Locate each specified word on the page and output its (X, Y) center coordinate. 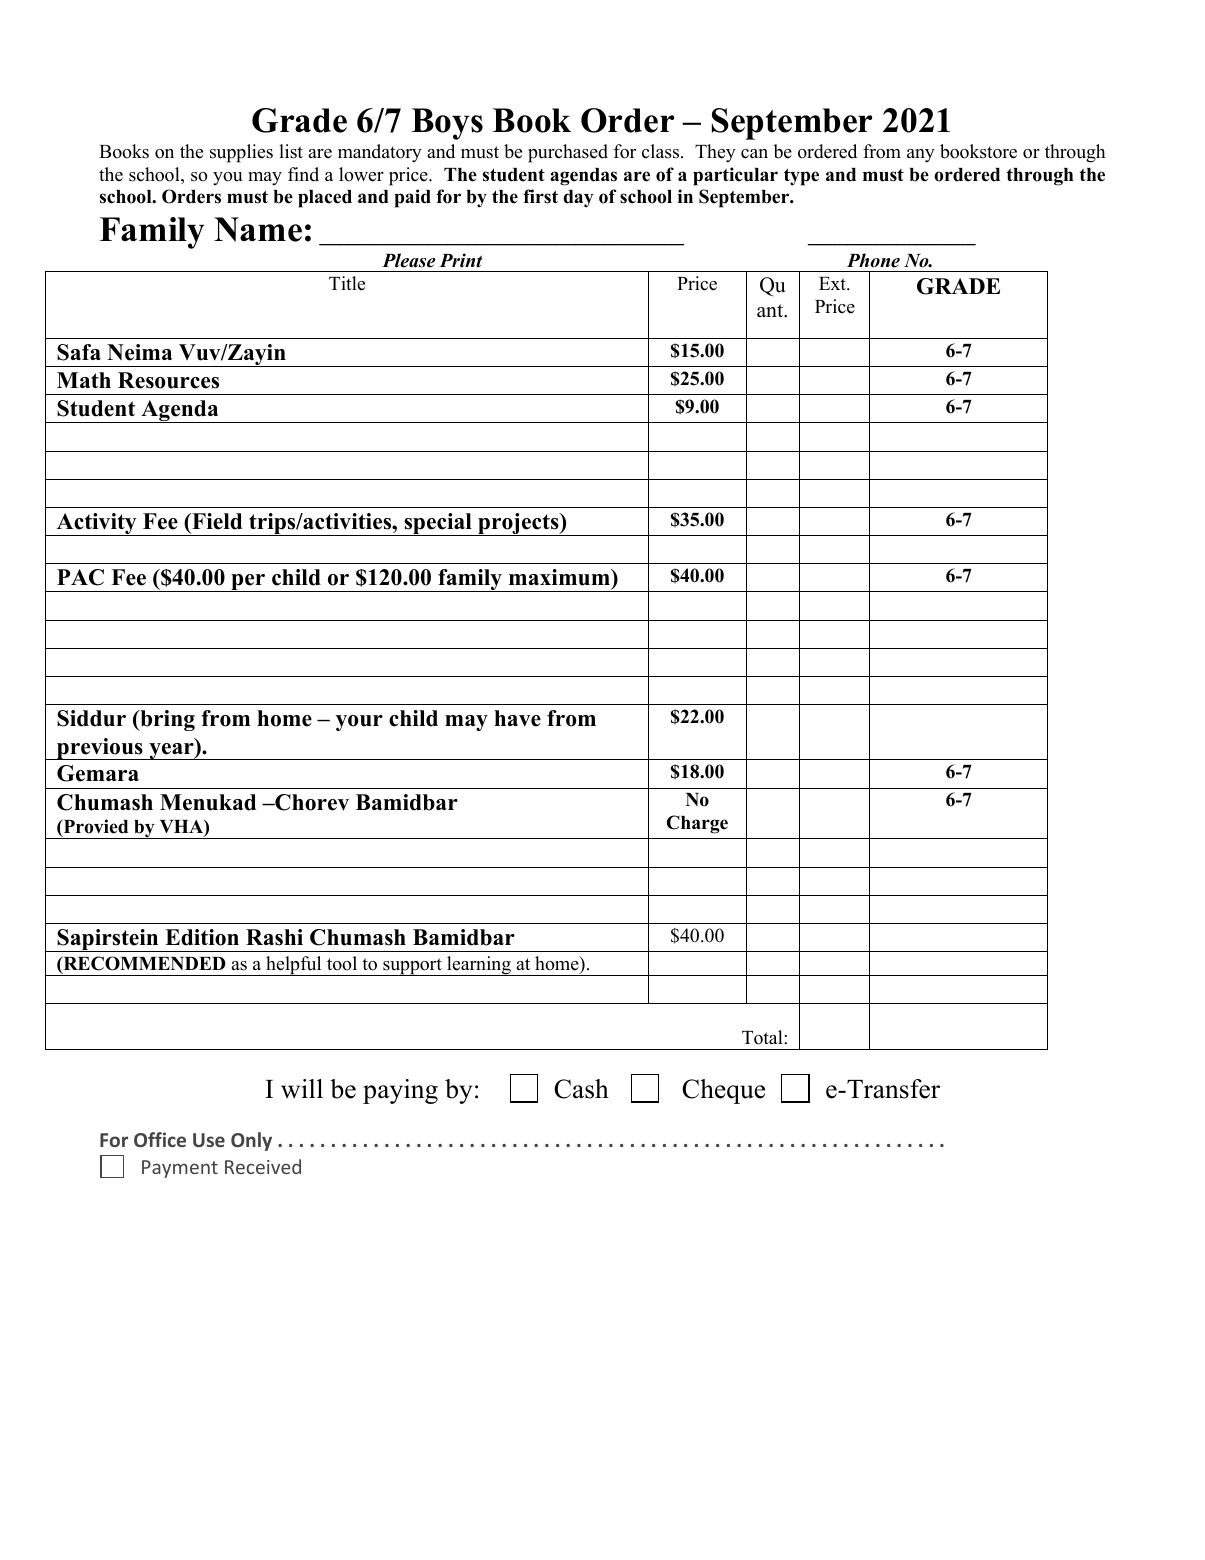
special (438, 524)
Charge (697, 824)
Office (160, 1139)
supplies (241, 153)
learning (479, 966)
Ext (834, 283)
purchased (568, 153)
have (517, 718)
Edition (202, 937)
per (248, 583)
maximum (560, 577)
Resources (168, 380)
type (801, 177)
